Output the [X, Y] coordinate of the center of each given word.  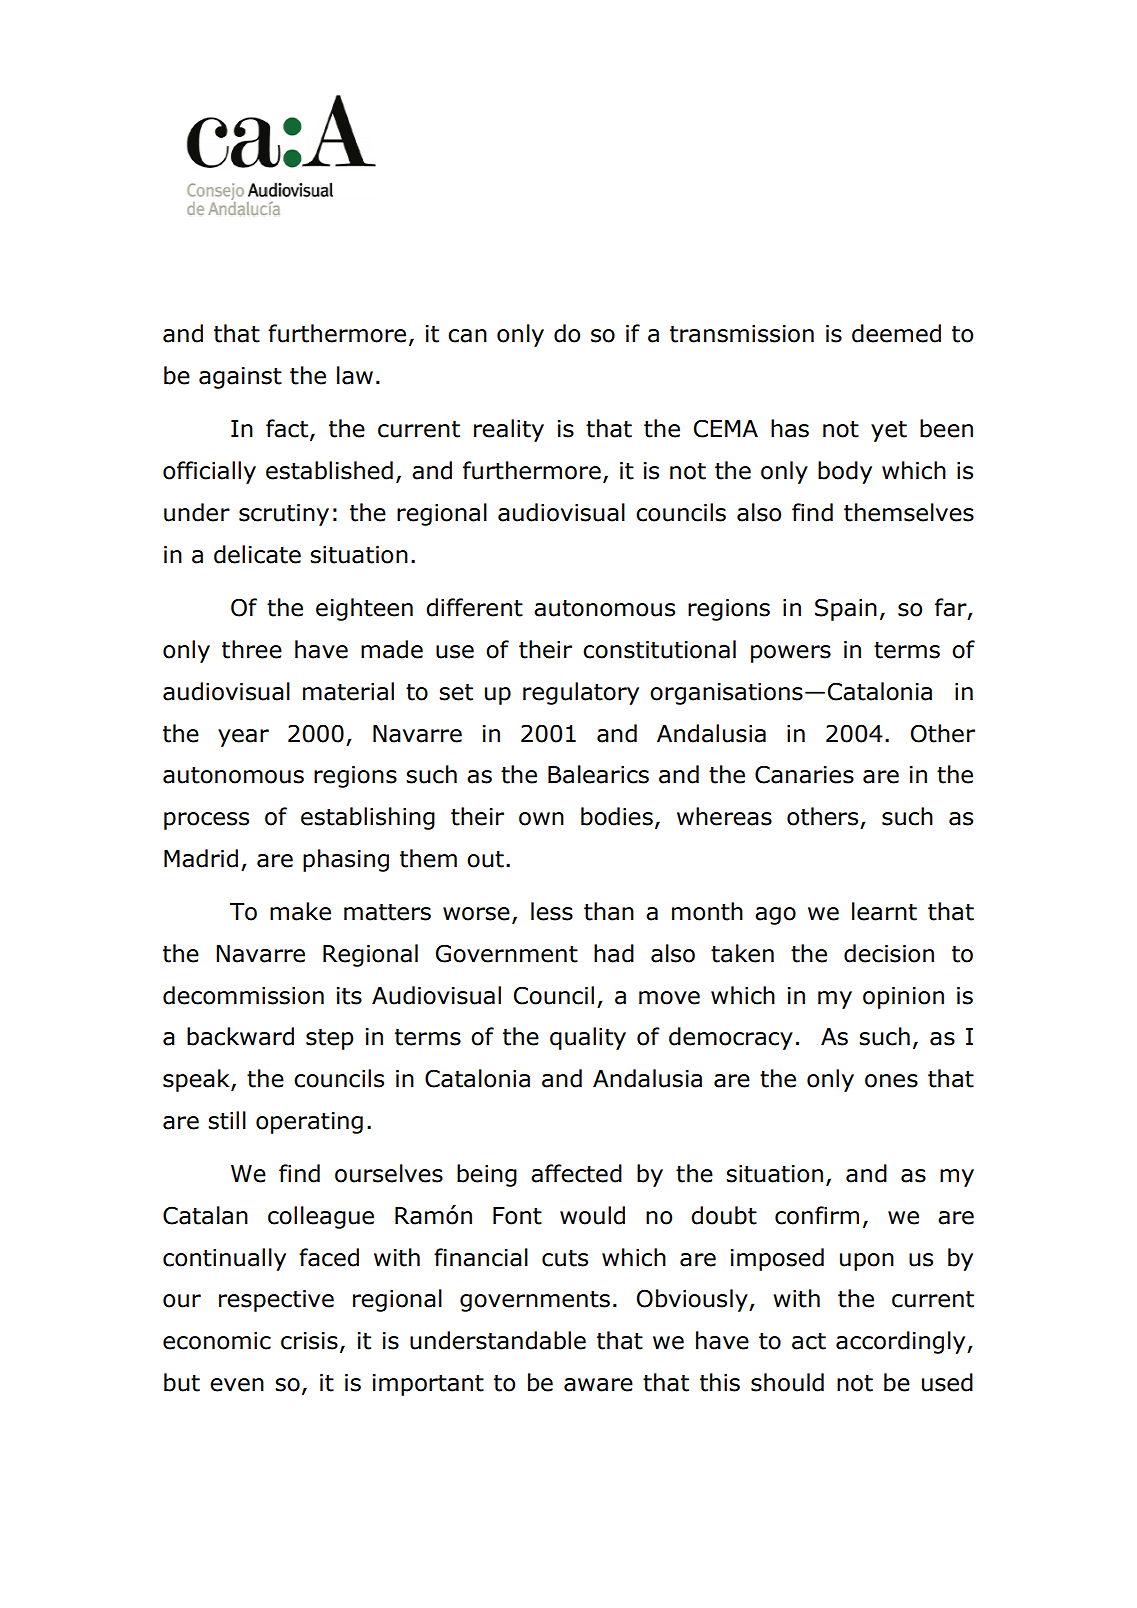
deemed [896, 333]
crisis [309, 1341]
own [541, 819]
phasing [346, 860]
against [240, 378]
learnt [884, 911]
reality [509, 430]
